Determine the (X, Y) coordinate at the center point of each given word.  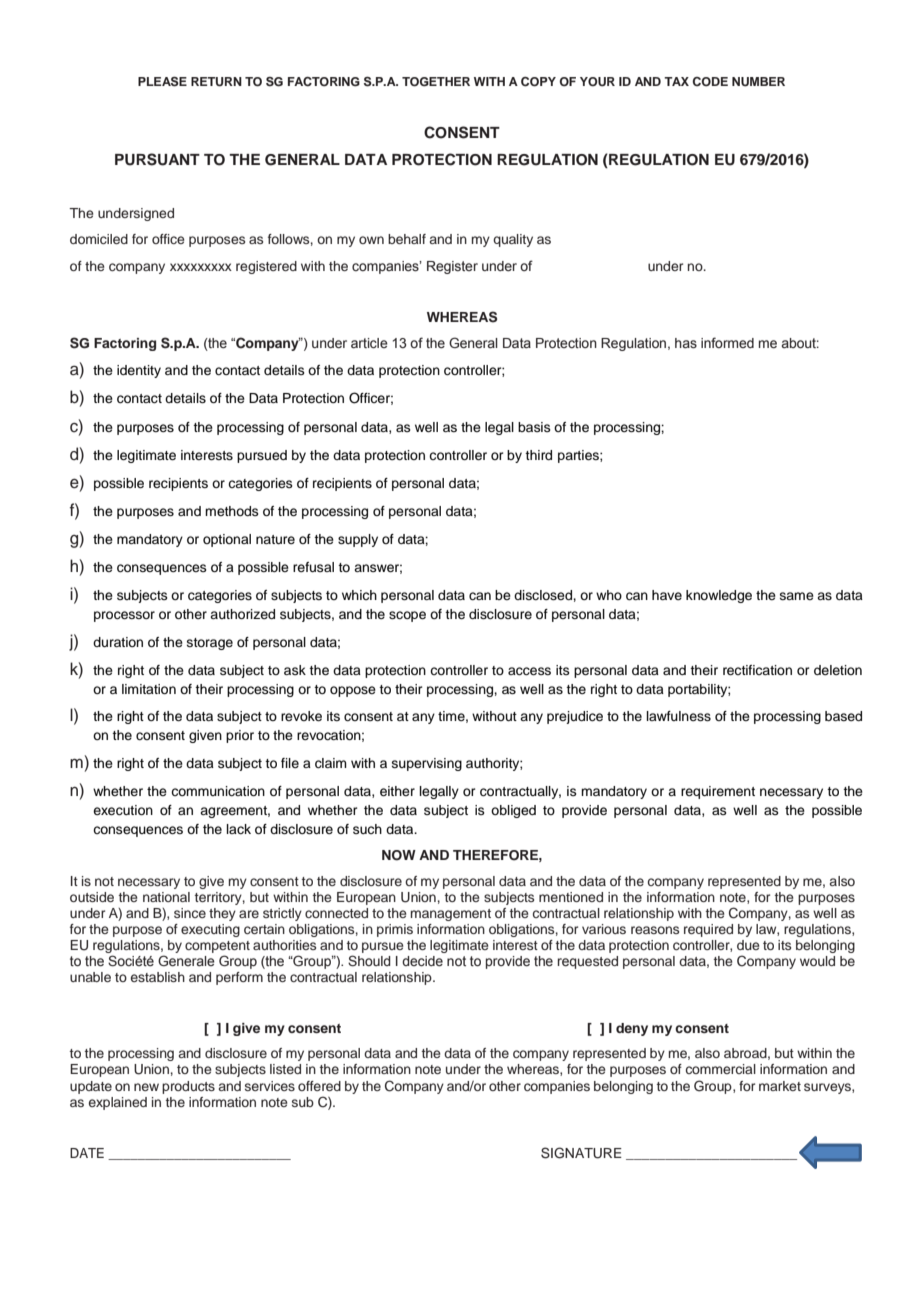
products (188, 1087)
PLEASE (162, 82)
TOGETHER (436, 82)
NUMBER (758, 82)
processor (124, 616)
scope (407, 616)
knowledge (719, 596)
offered (319, 1086)
